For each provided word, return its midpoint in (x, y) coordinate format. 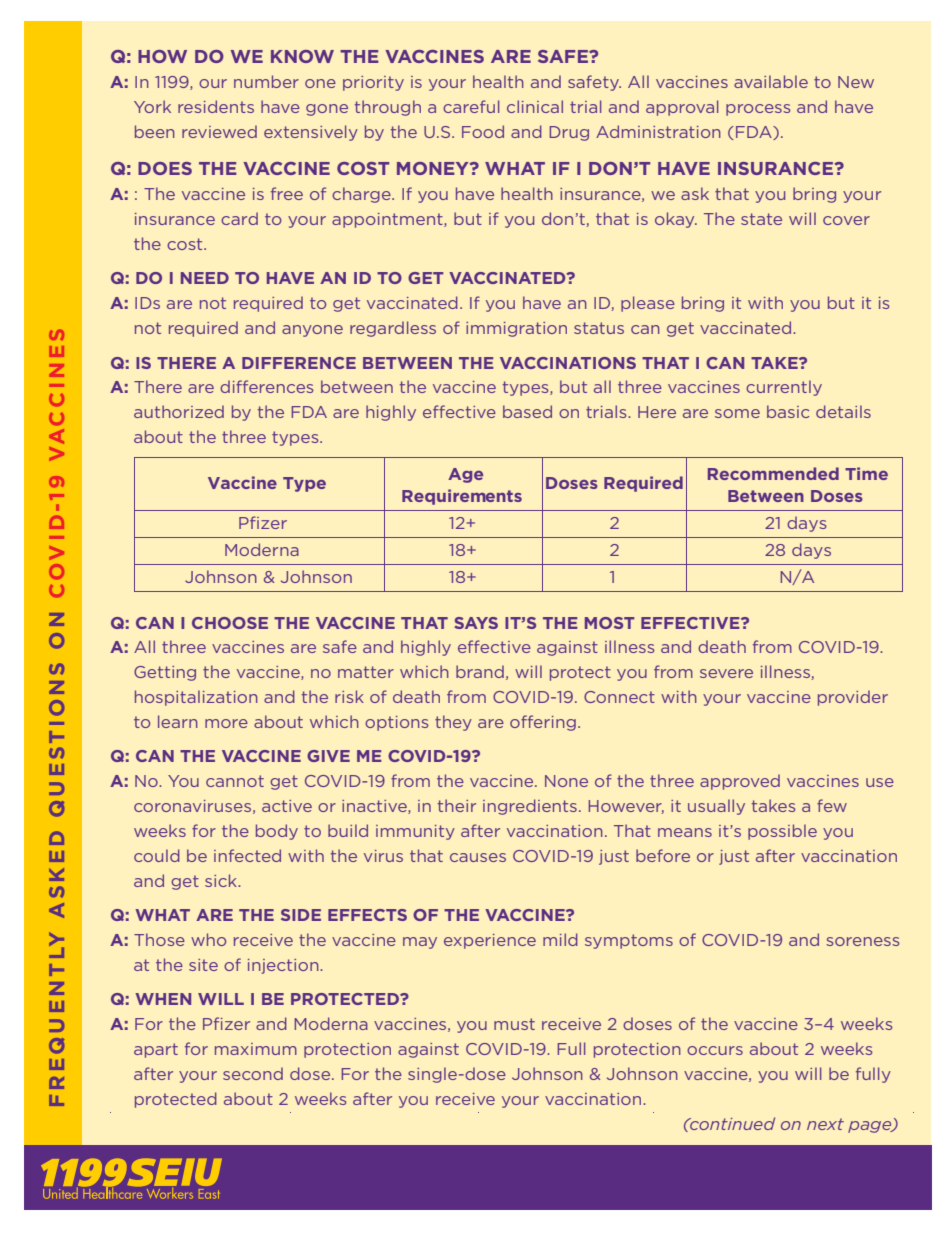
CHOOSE (230, 623)
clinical (535, 106)
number (266, 81)
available (771, 81)
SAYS (476, 623)
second (253, 1073)
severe (726, 673)
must (514, 1024)
